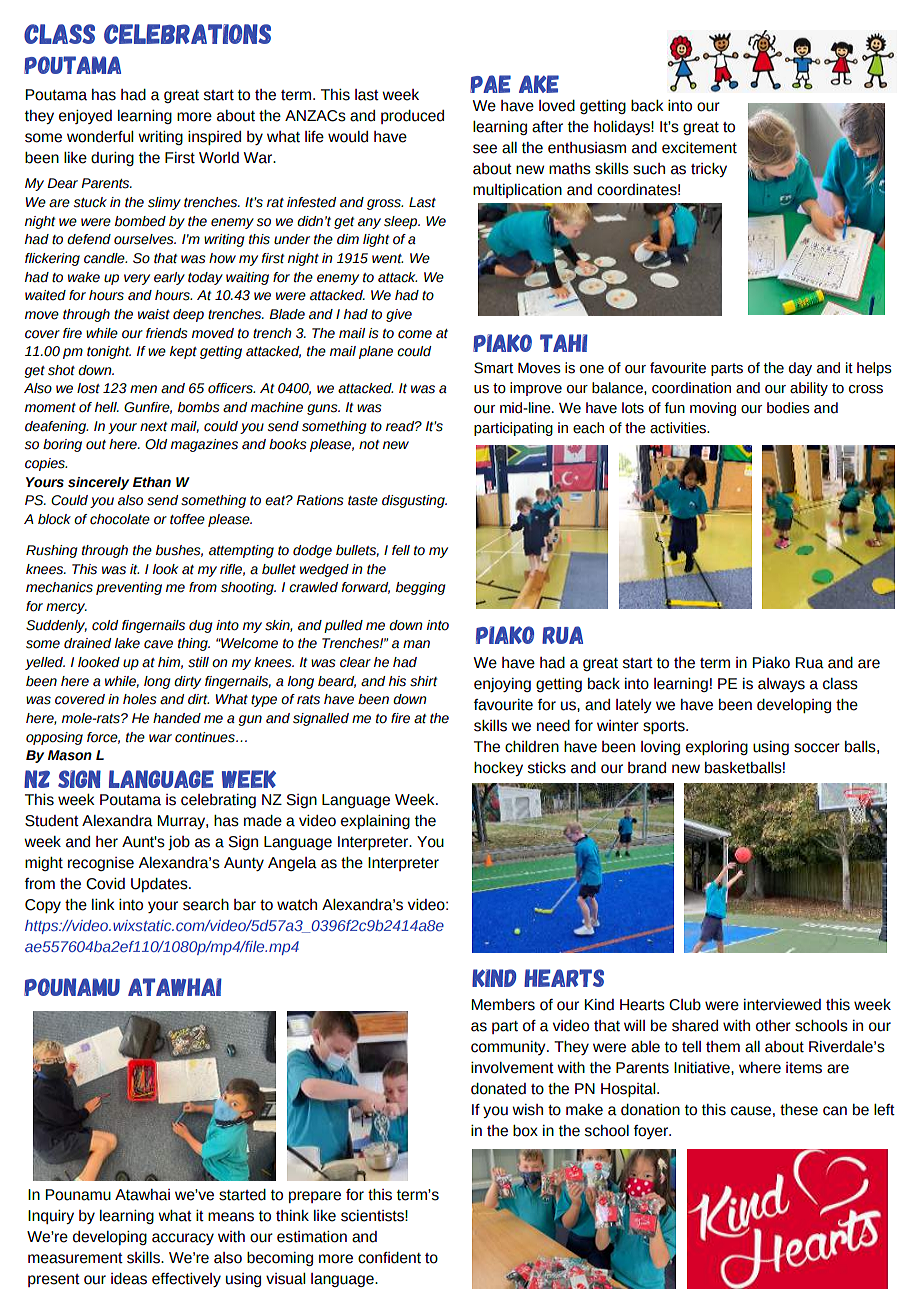 The height and width of the document is (1308, 924). I want to click on always, so click(781, 685).
